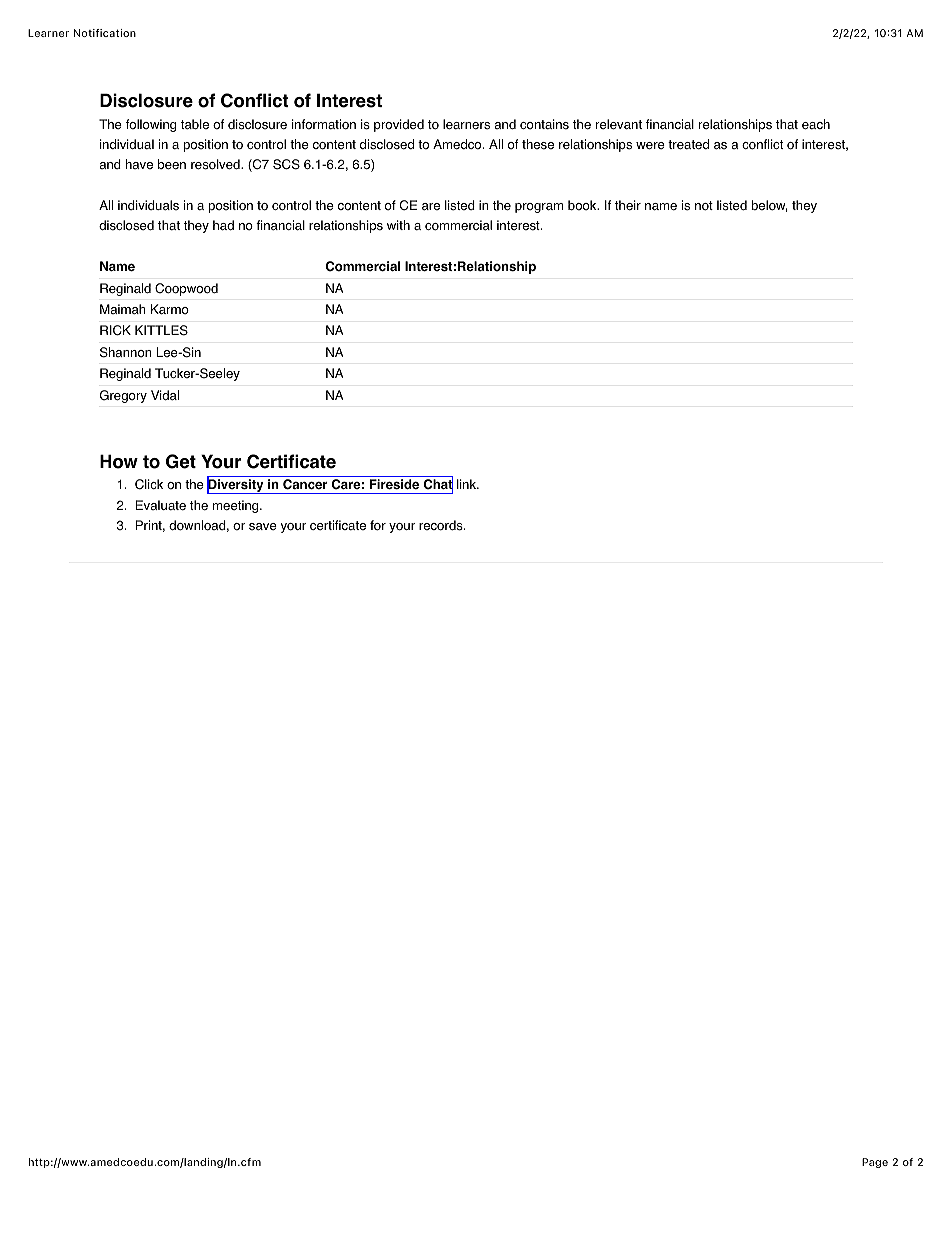 This screenshot has height=1233, width=952. Describe the element at coordinates (165, 395) in the screenshot. I see `Vidal` at that location.
